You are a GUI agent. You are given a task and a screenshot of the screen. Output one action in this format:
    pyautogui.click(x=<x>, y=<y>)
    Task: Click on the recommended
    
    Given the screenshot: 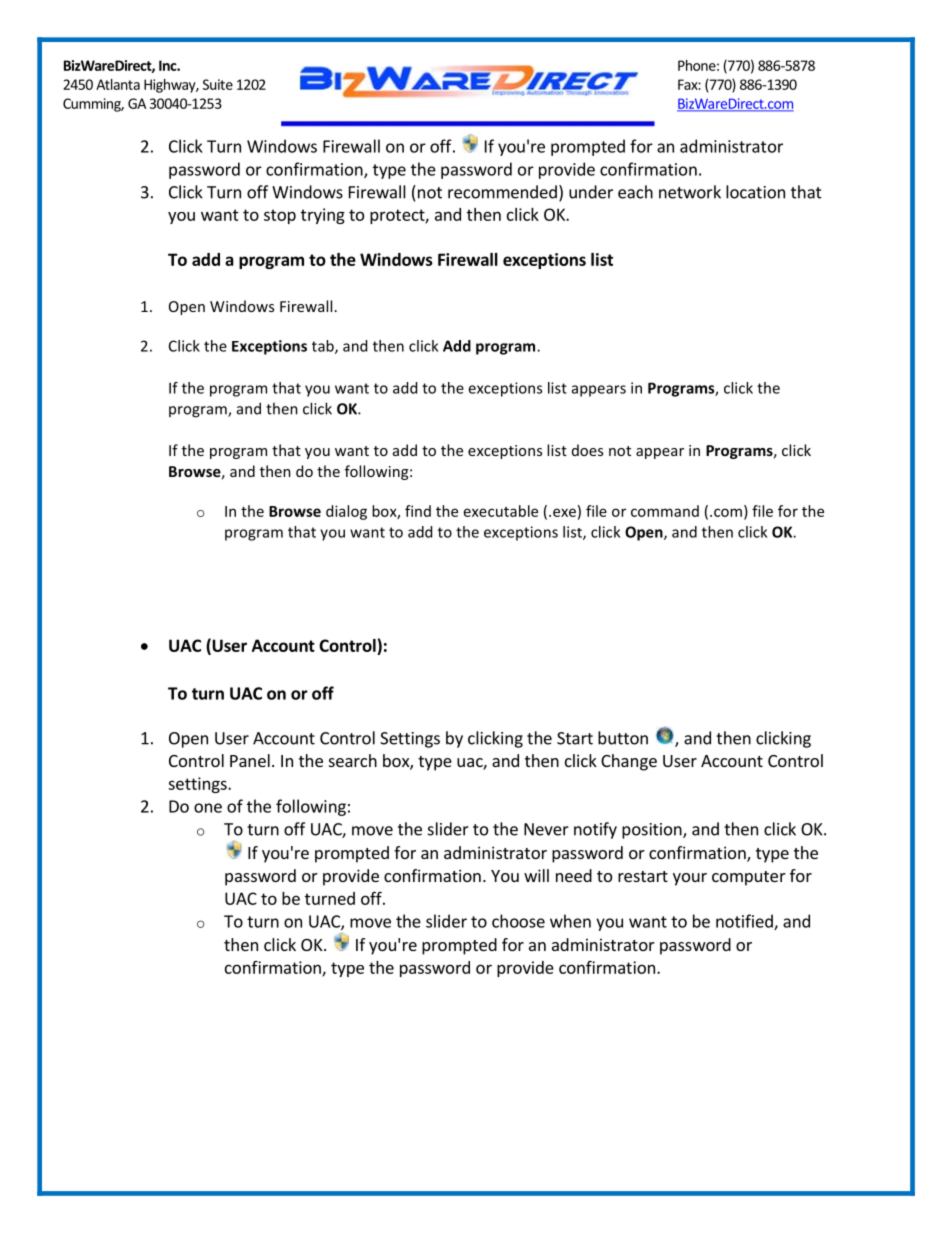 What is the action you would take?
    pyautogui.click(x=502, y=192)
